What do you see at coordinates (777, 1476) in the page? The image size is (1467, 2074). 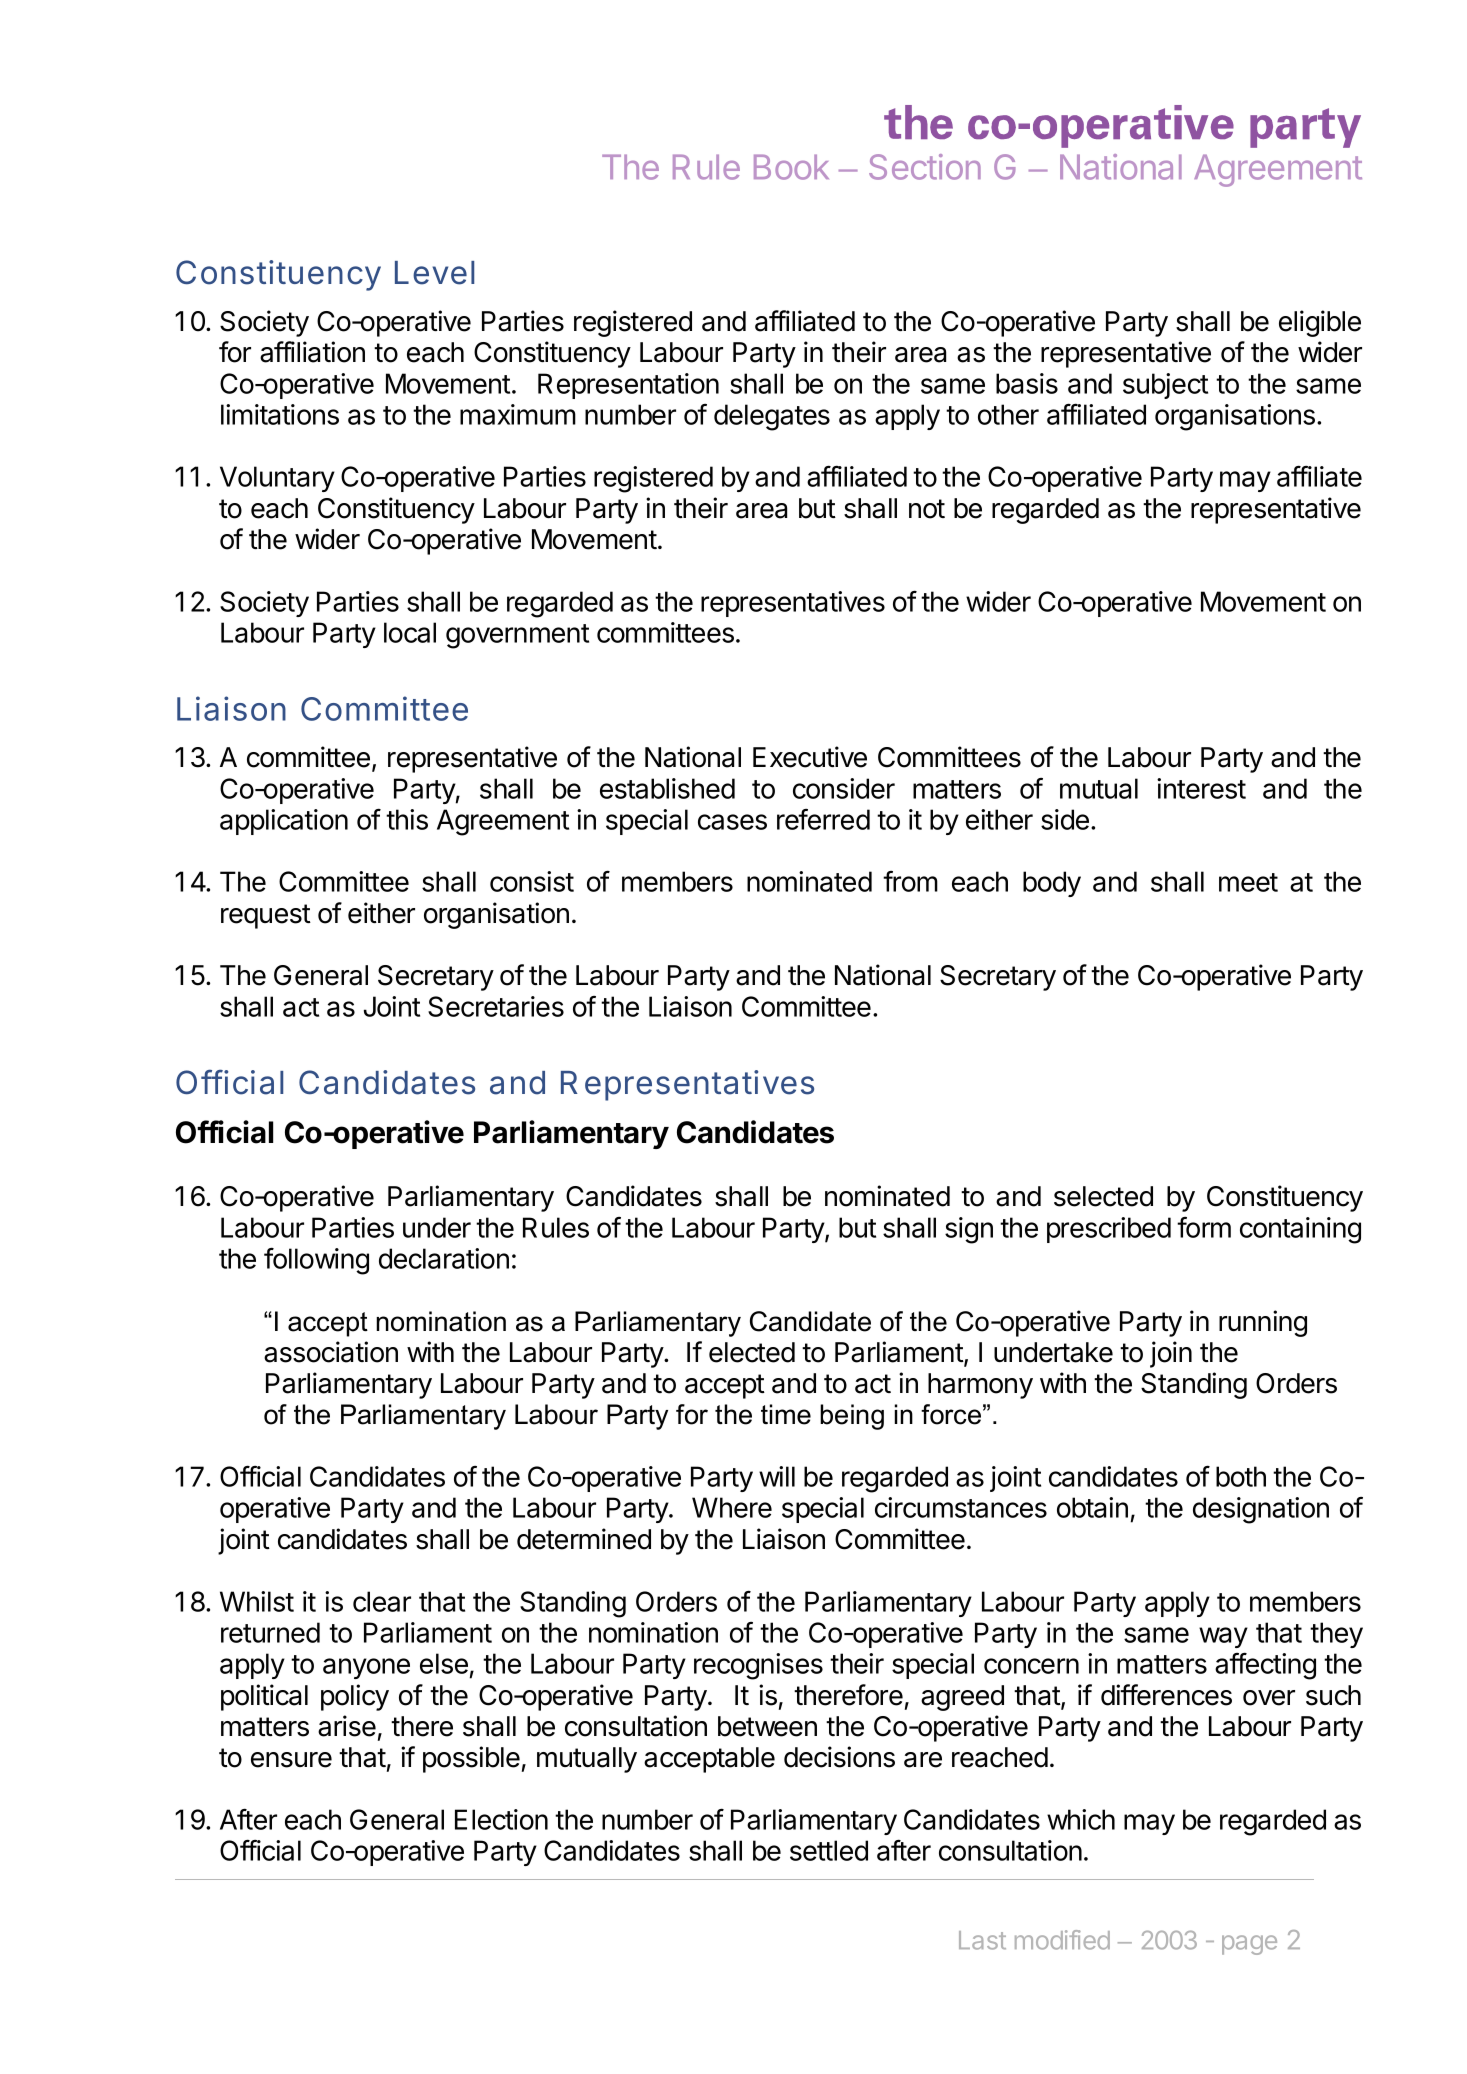 I see `will` at bounding box center [777, 1476].
